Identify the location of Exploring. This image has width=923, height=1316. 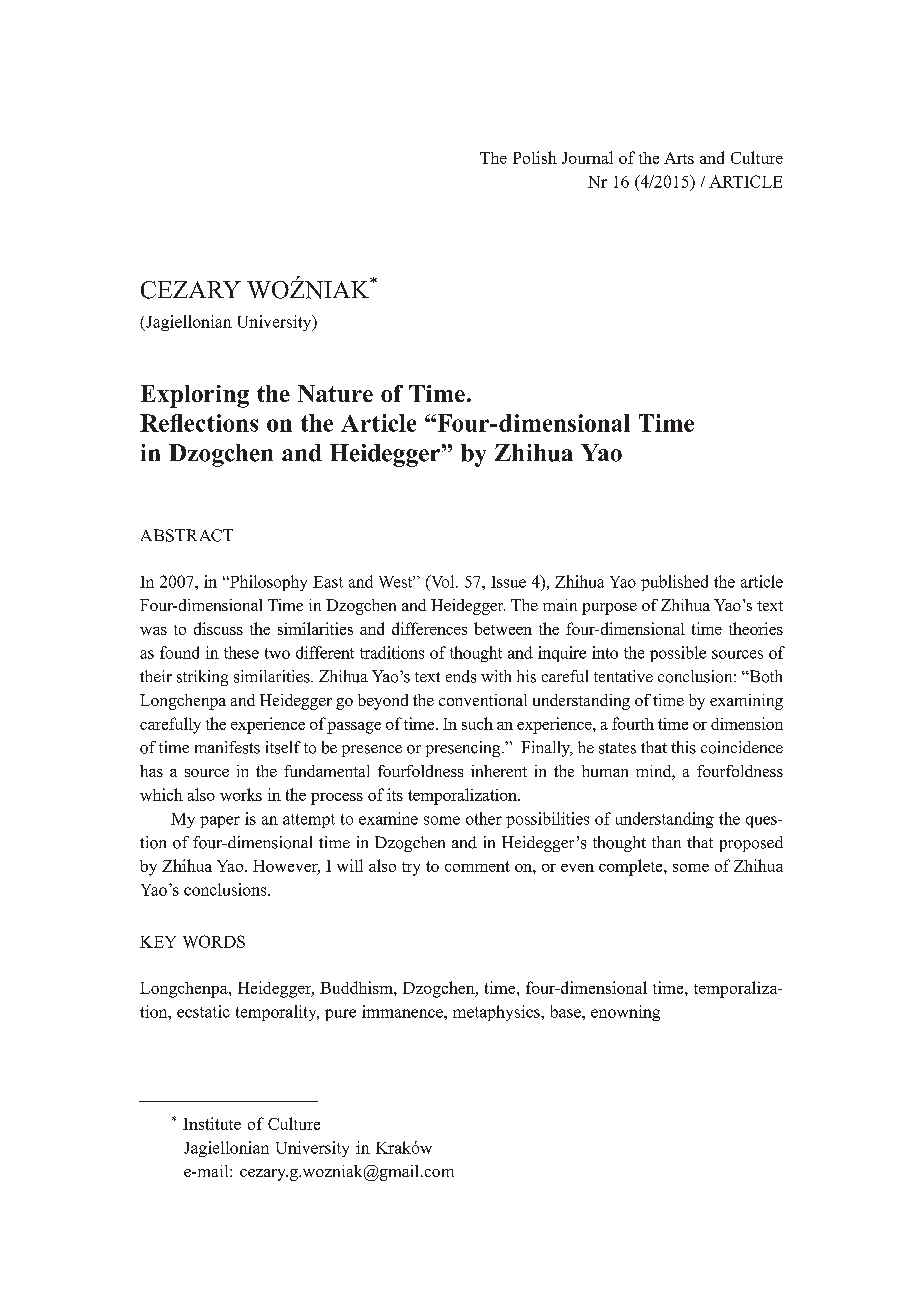
(195, 396).
